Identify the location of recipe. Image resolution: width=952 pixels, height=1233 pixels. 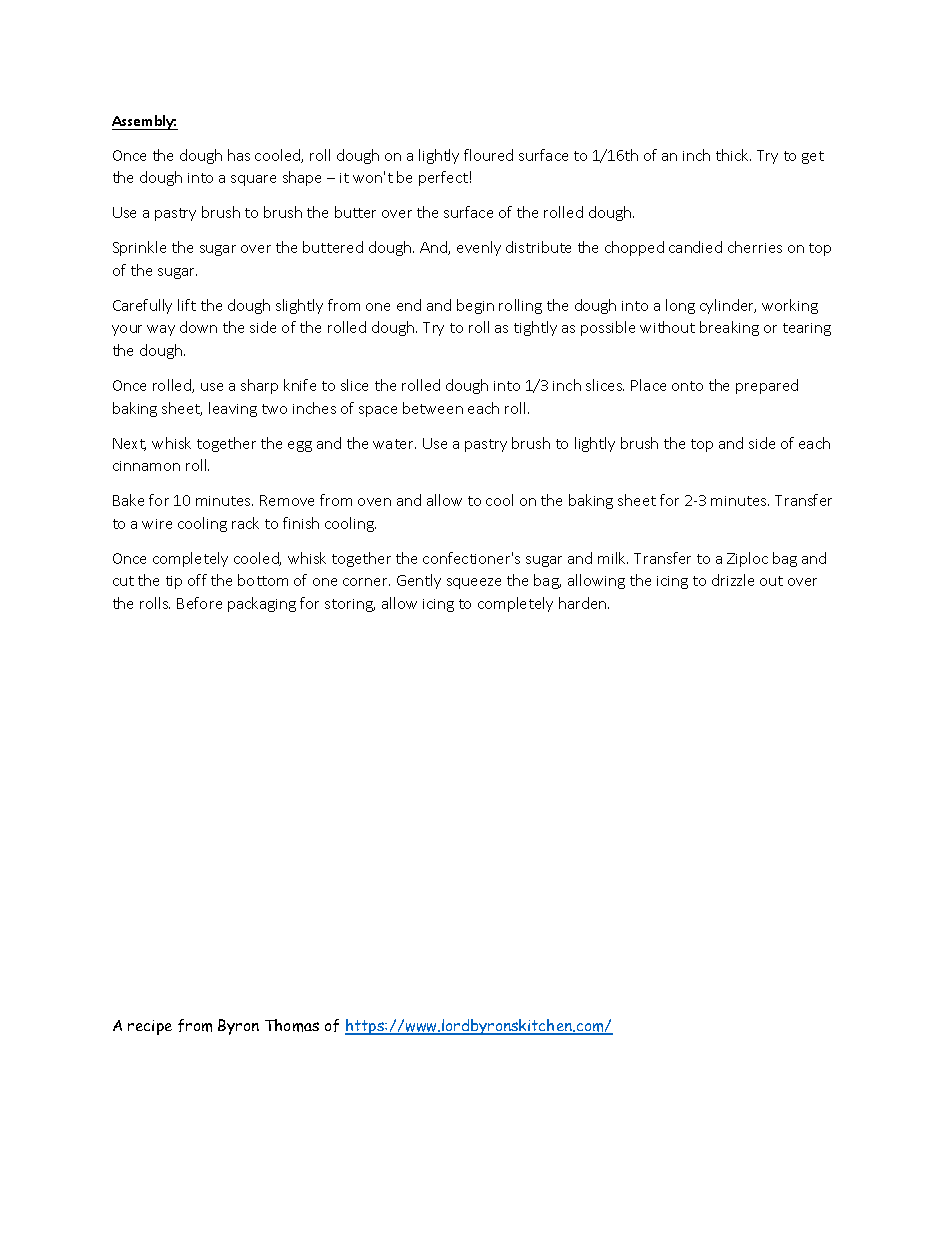
(150, 1027).
